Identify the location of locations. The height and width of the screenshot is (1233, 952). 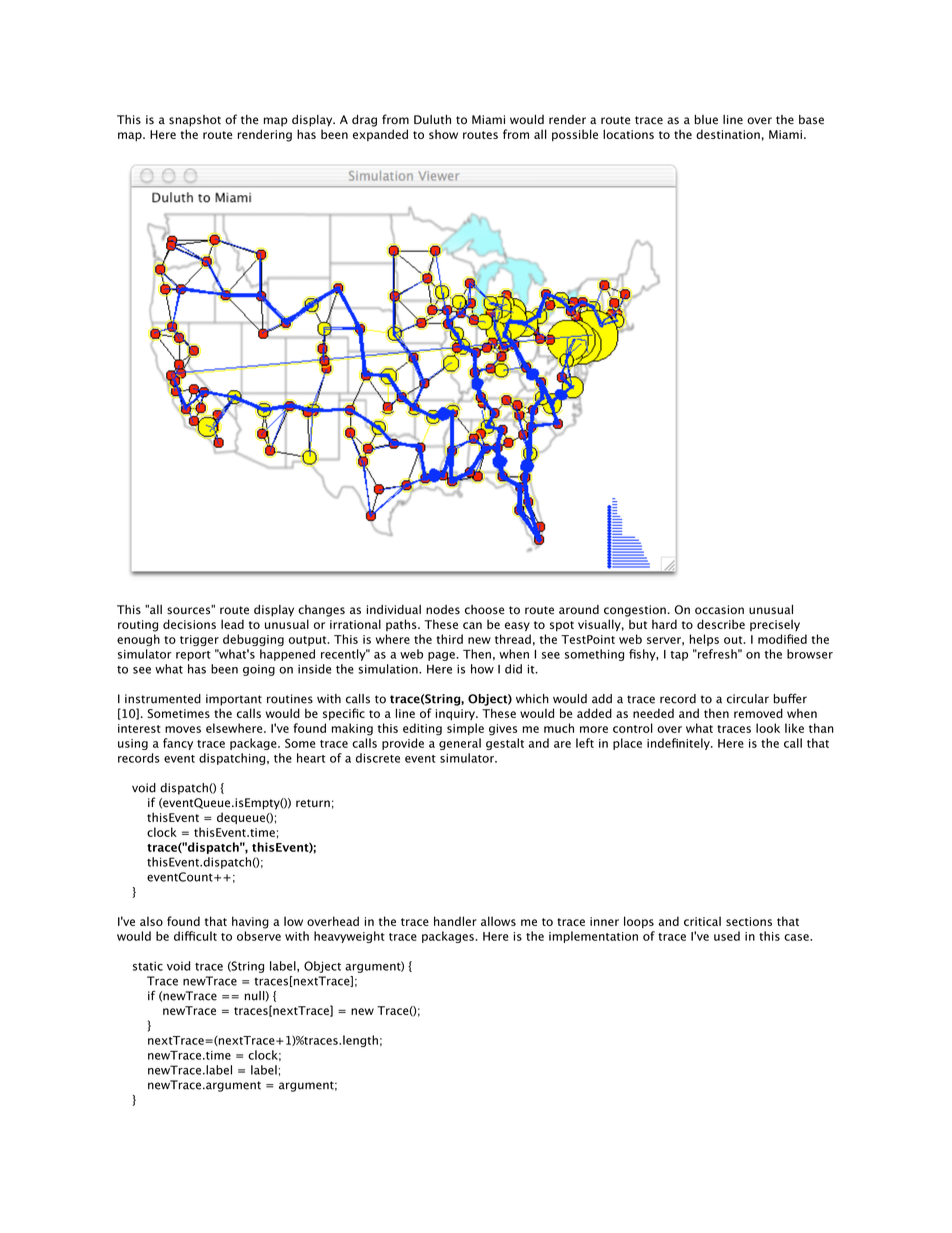
(628, 134).
